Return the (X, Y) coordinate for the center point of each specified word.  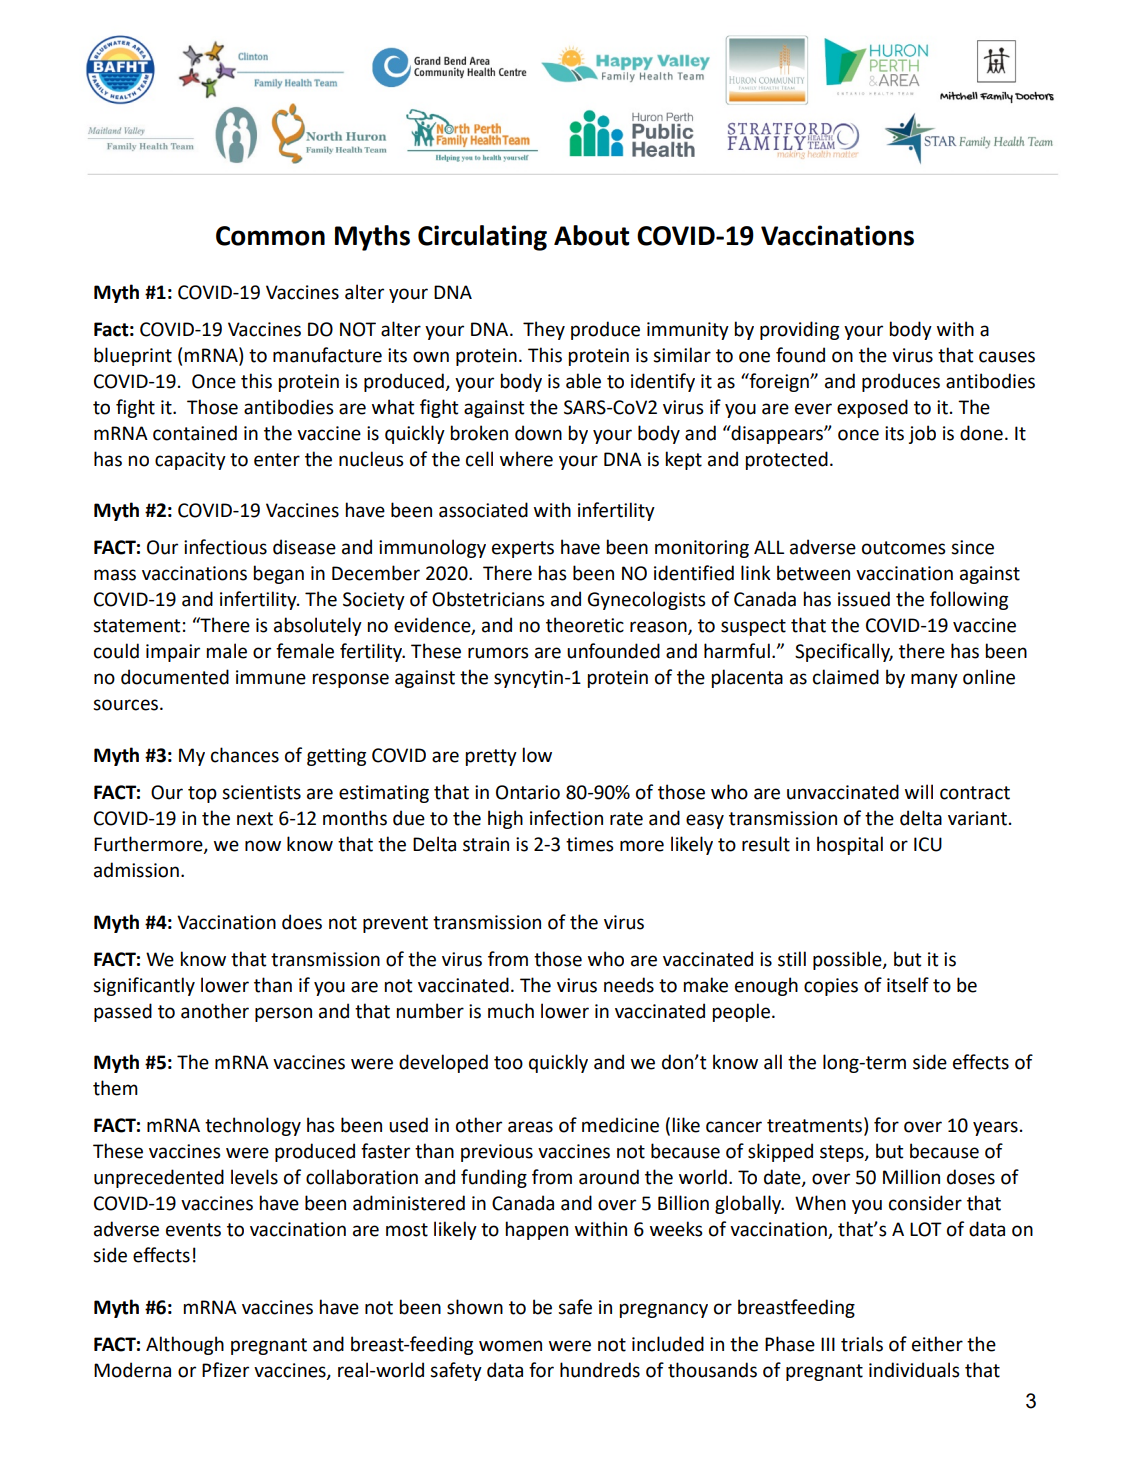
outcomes (904, 548)
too (508, 1063)
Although (185, 1345)
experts (523, 549)
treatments (816, 1126)
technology (253, 1126)
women (510, 1346)
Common (270, 236)
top (202, 794)
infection (566, 818)
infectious (225, 547)
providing (799, 330)
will (919, 791)
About (591, 235)
